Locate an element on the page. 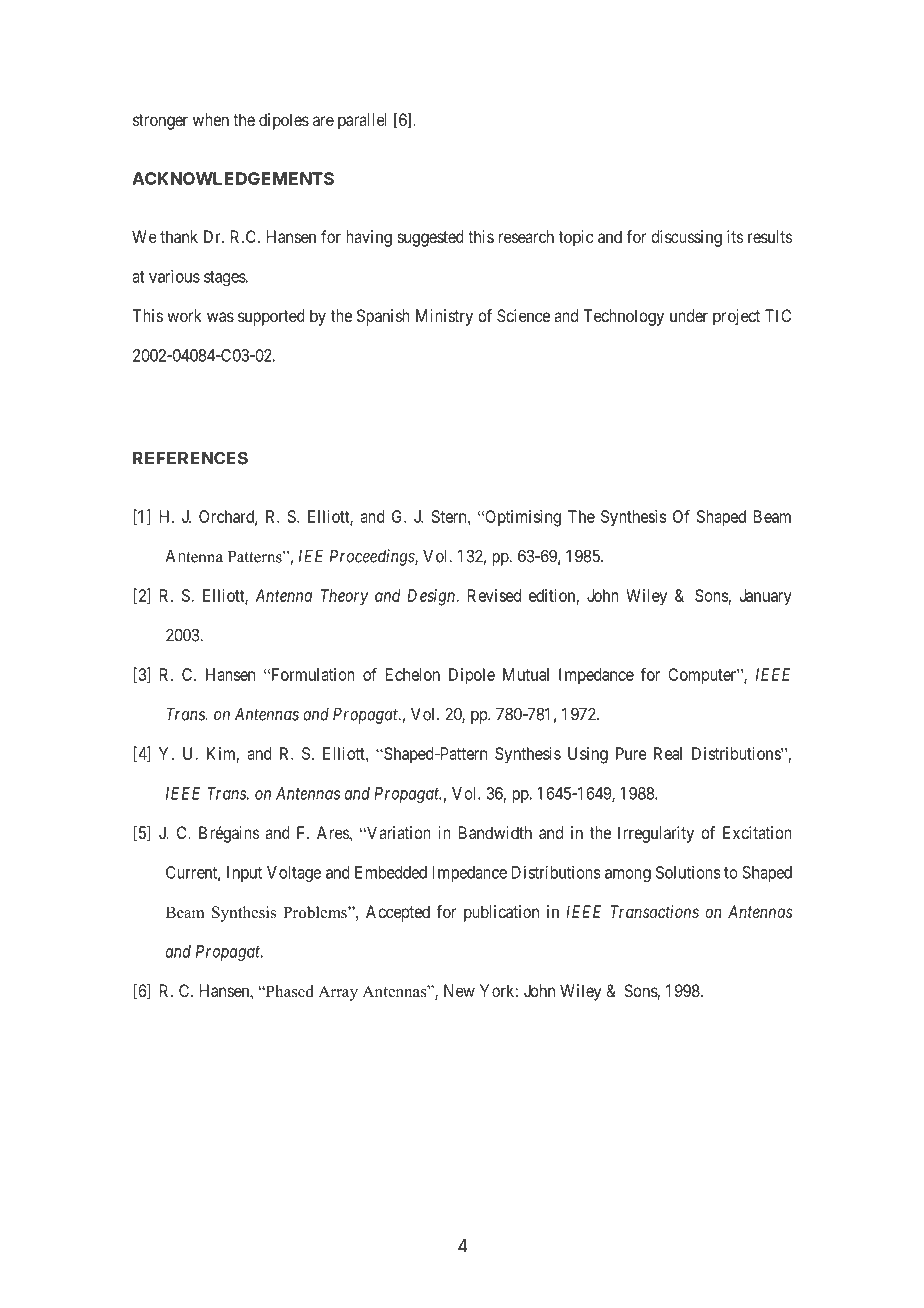 This page has width=924, height=1308. Ministry is located at coordinates (444, 317).
